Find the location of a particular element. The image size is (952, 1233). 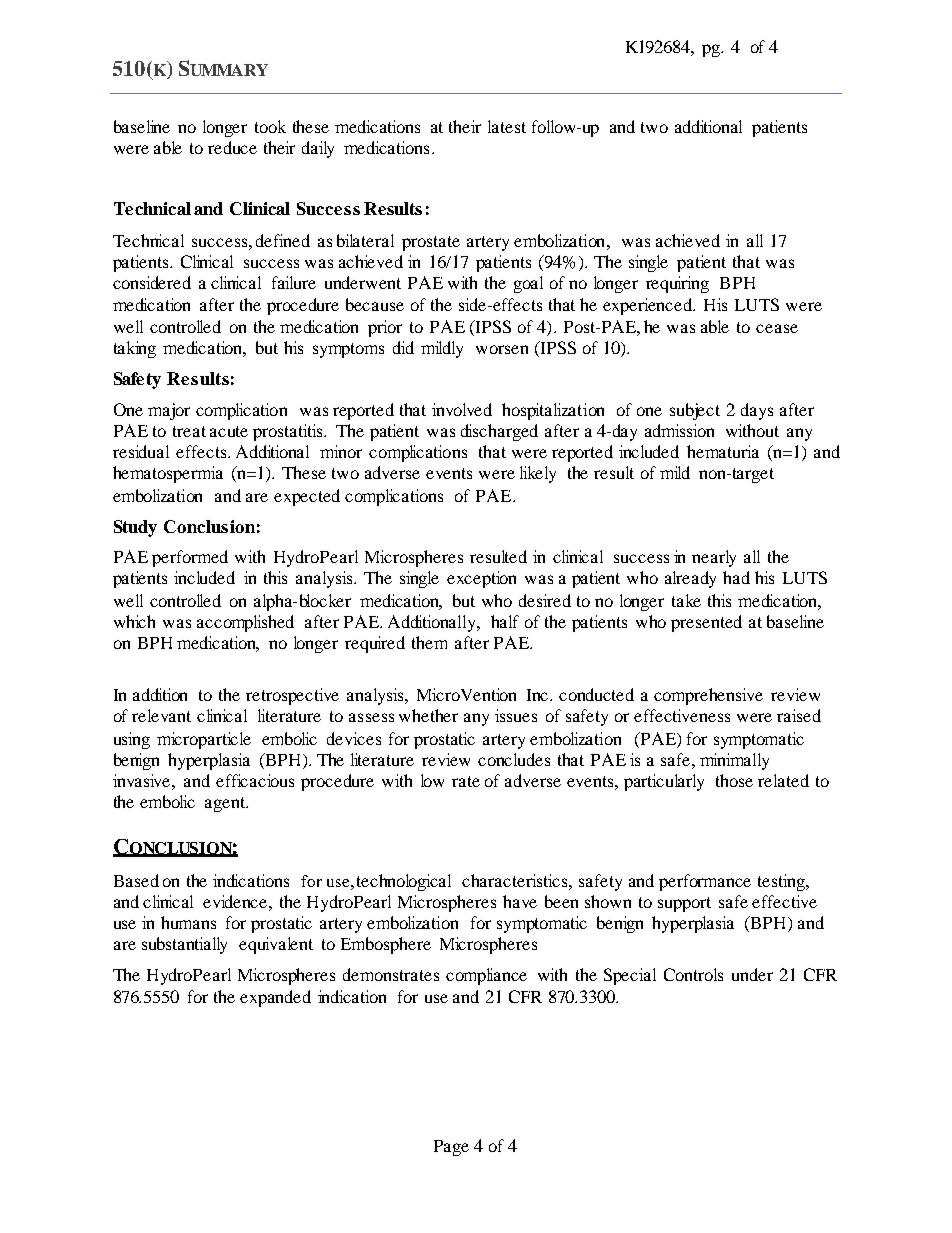

Controls is located at coordinates (693, 974).
